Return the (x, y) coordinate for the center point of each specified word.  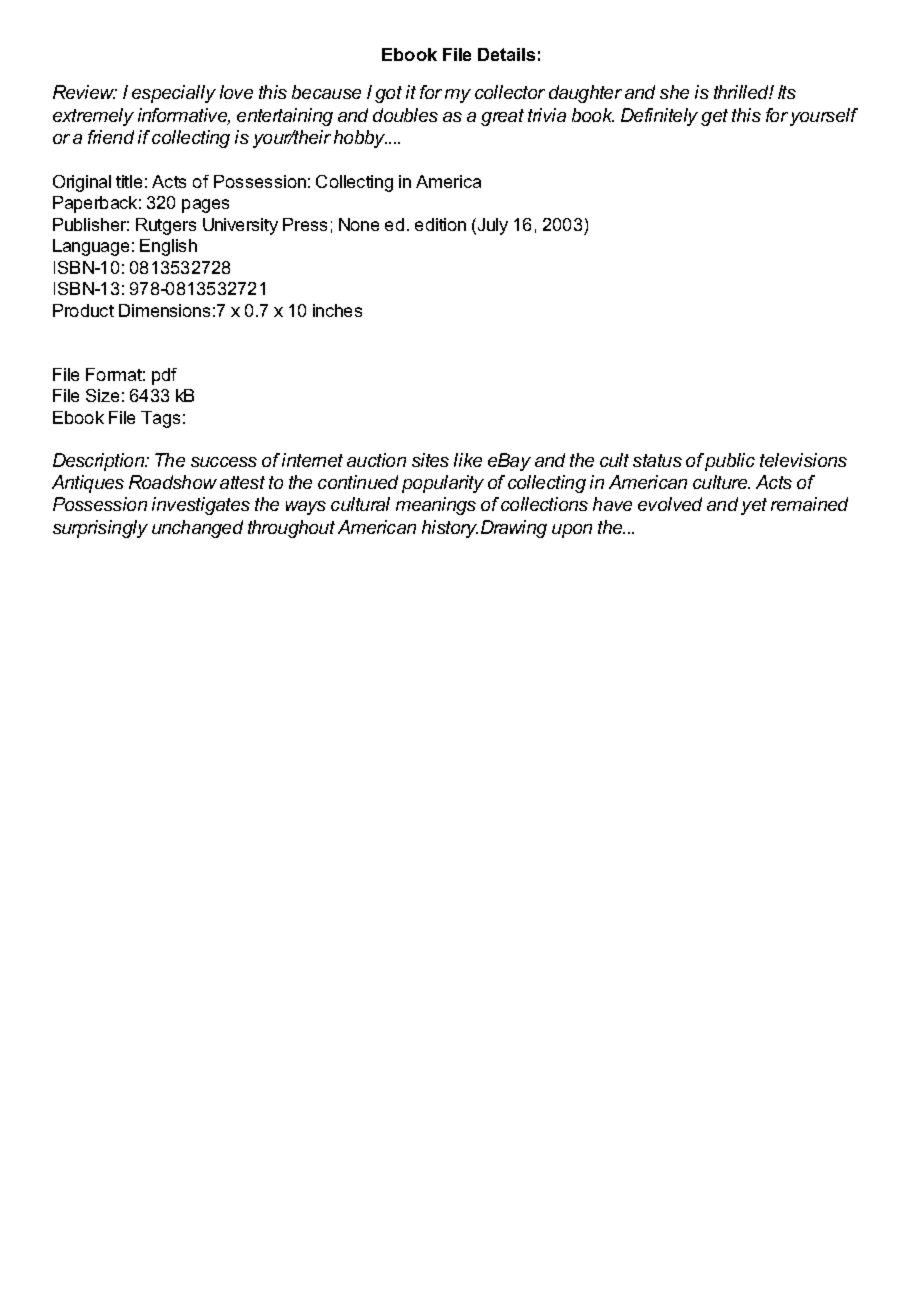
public (730, 462)
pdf (164, 376)
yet (754, 506)
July (491, 226)
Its (787, 92)
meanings (436, 506)
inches (337, 310)
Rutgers (166, 226)
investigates (201, 506)
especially (174, 94)
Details (506, 54)
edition (440, 224)
